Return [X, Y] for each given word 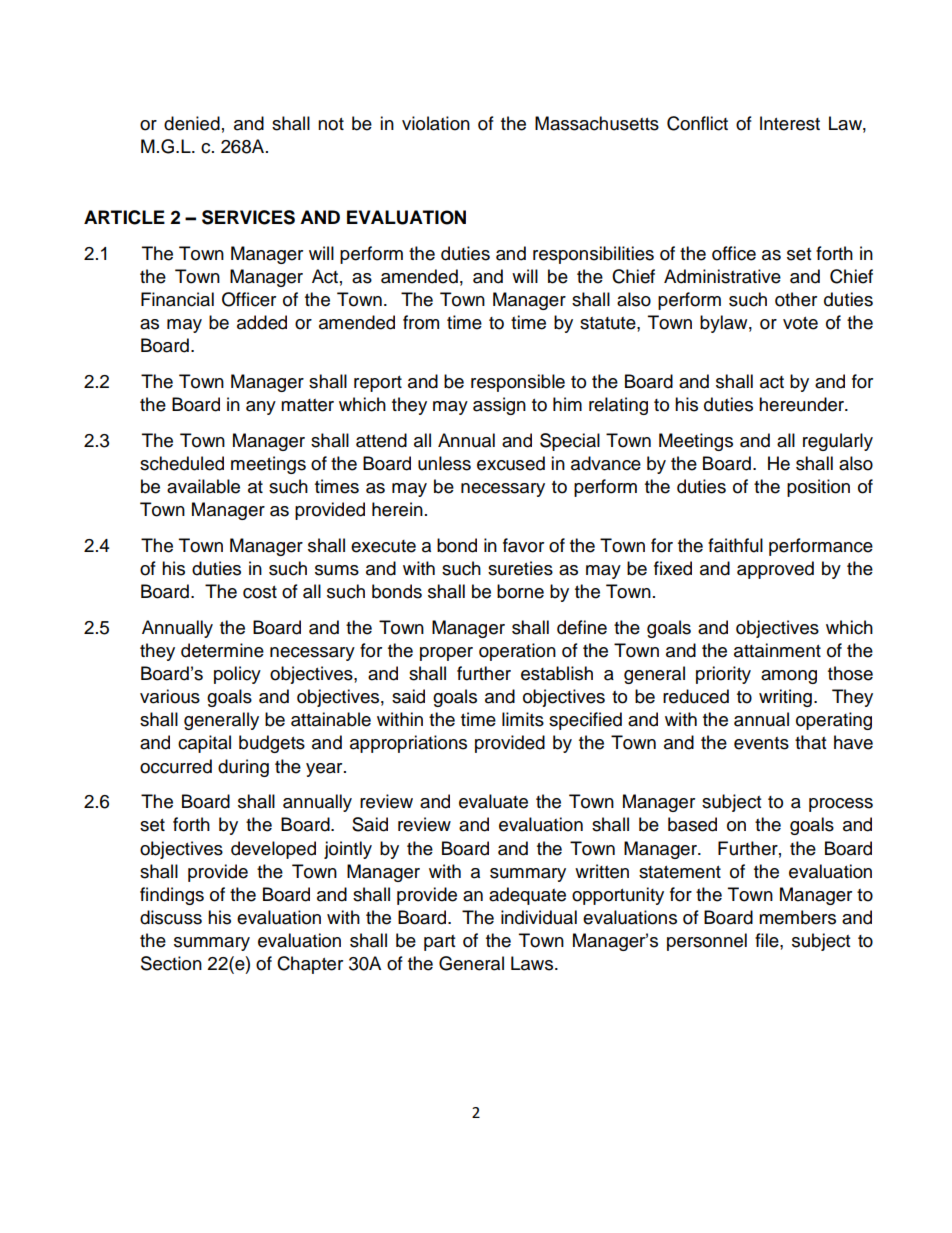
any [261, 408]
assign [499, 406]
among [789, 677]
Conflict [697, 123]
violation [436, 123]
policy [237, 675]
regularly [838, 442]
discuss [171, 917]
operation [517, 652]
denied [192, 123]
